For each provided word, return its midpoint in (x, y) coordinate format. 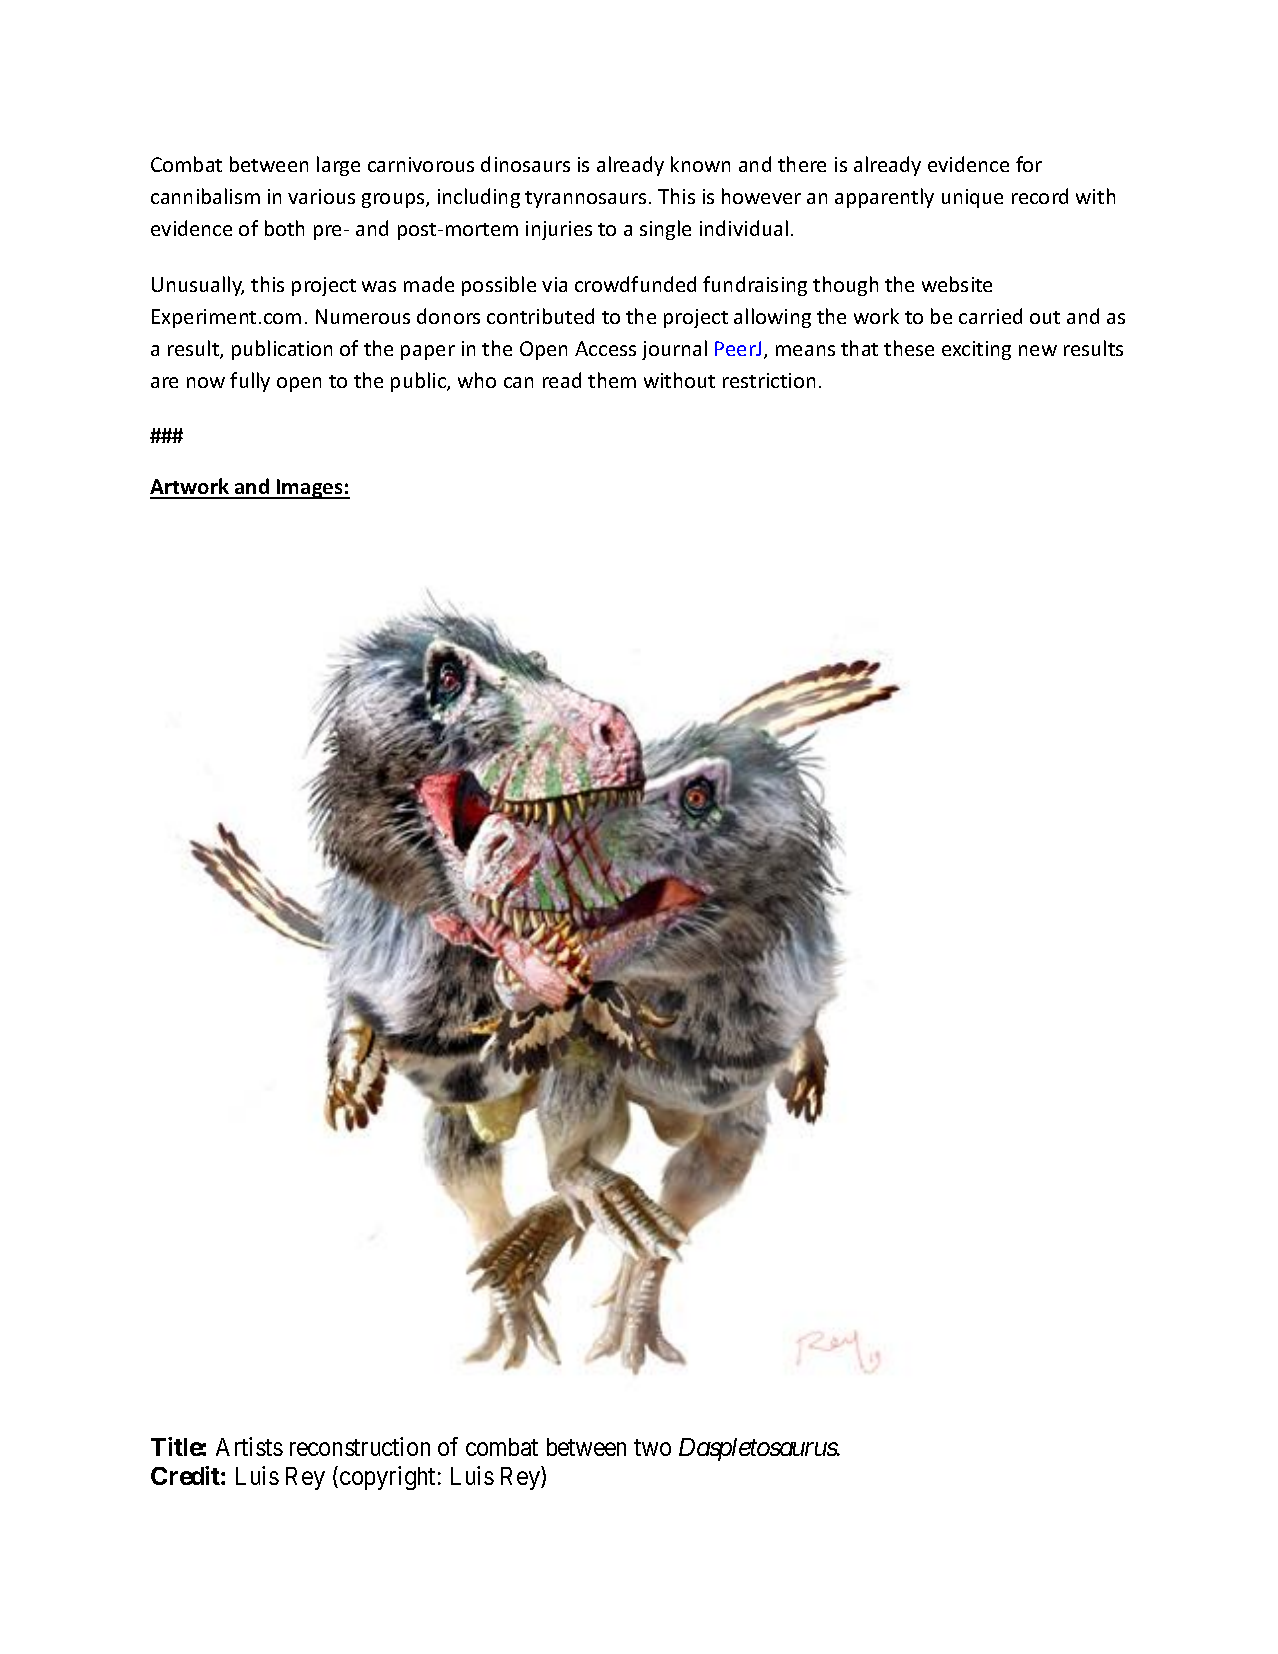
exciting (976, 350)
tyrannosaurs (585, 199)
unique (972, 198)
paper (428, 352)
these (909, 348)
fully (250, 382)
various (321, 196)
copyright (387, 1478)
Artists (249, 1446)
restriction (769, 380)
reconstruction (360, 1446)
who (477, 380)
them (612, 380)
